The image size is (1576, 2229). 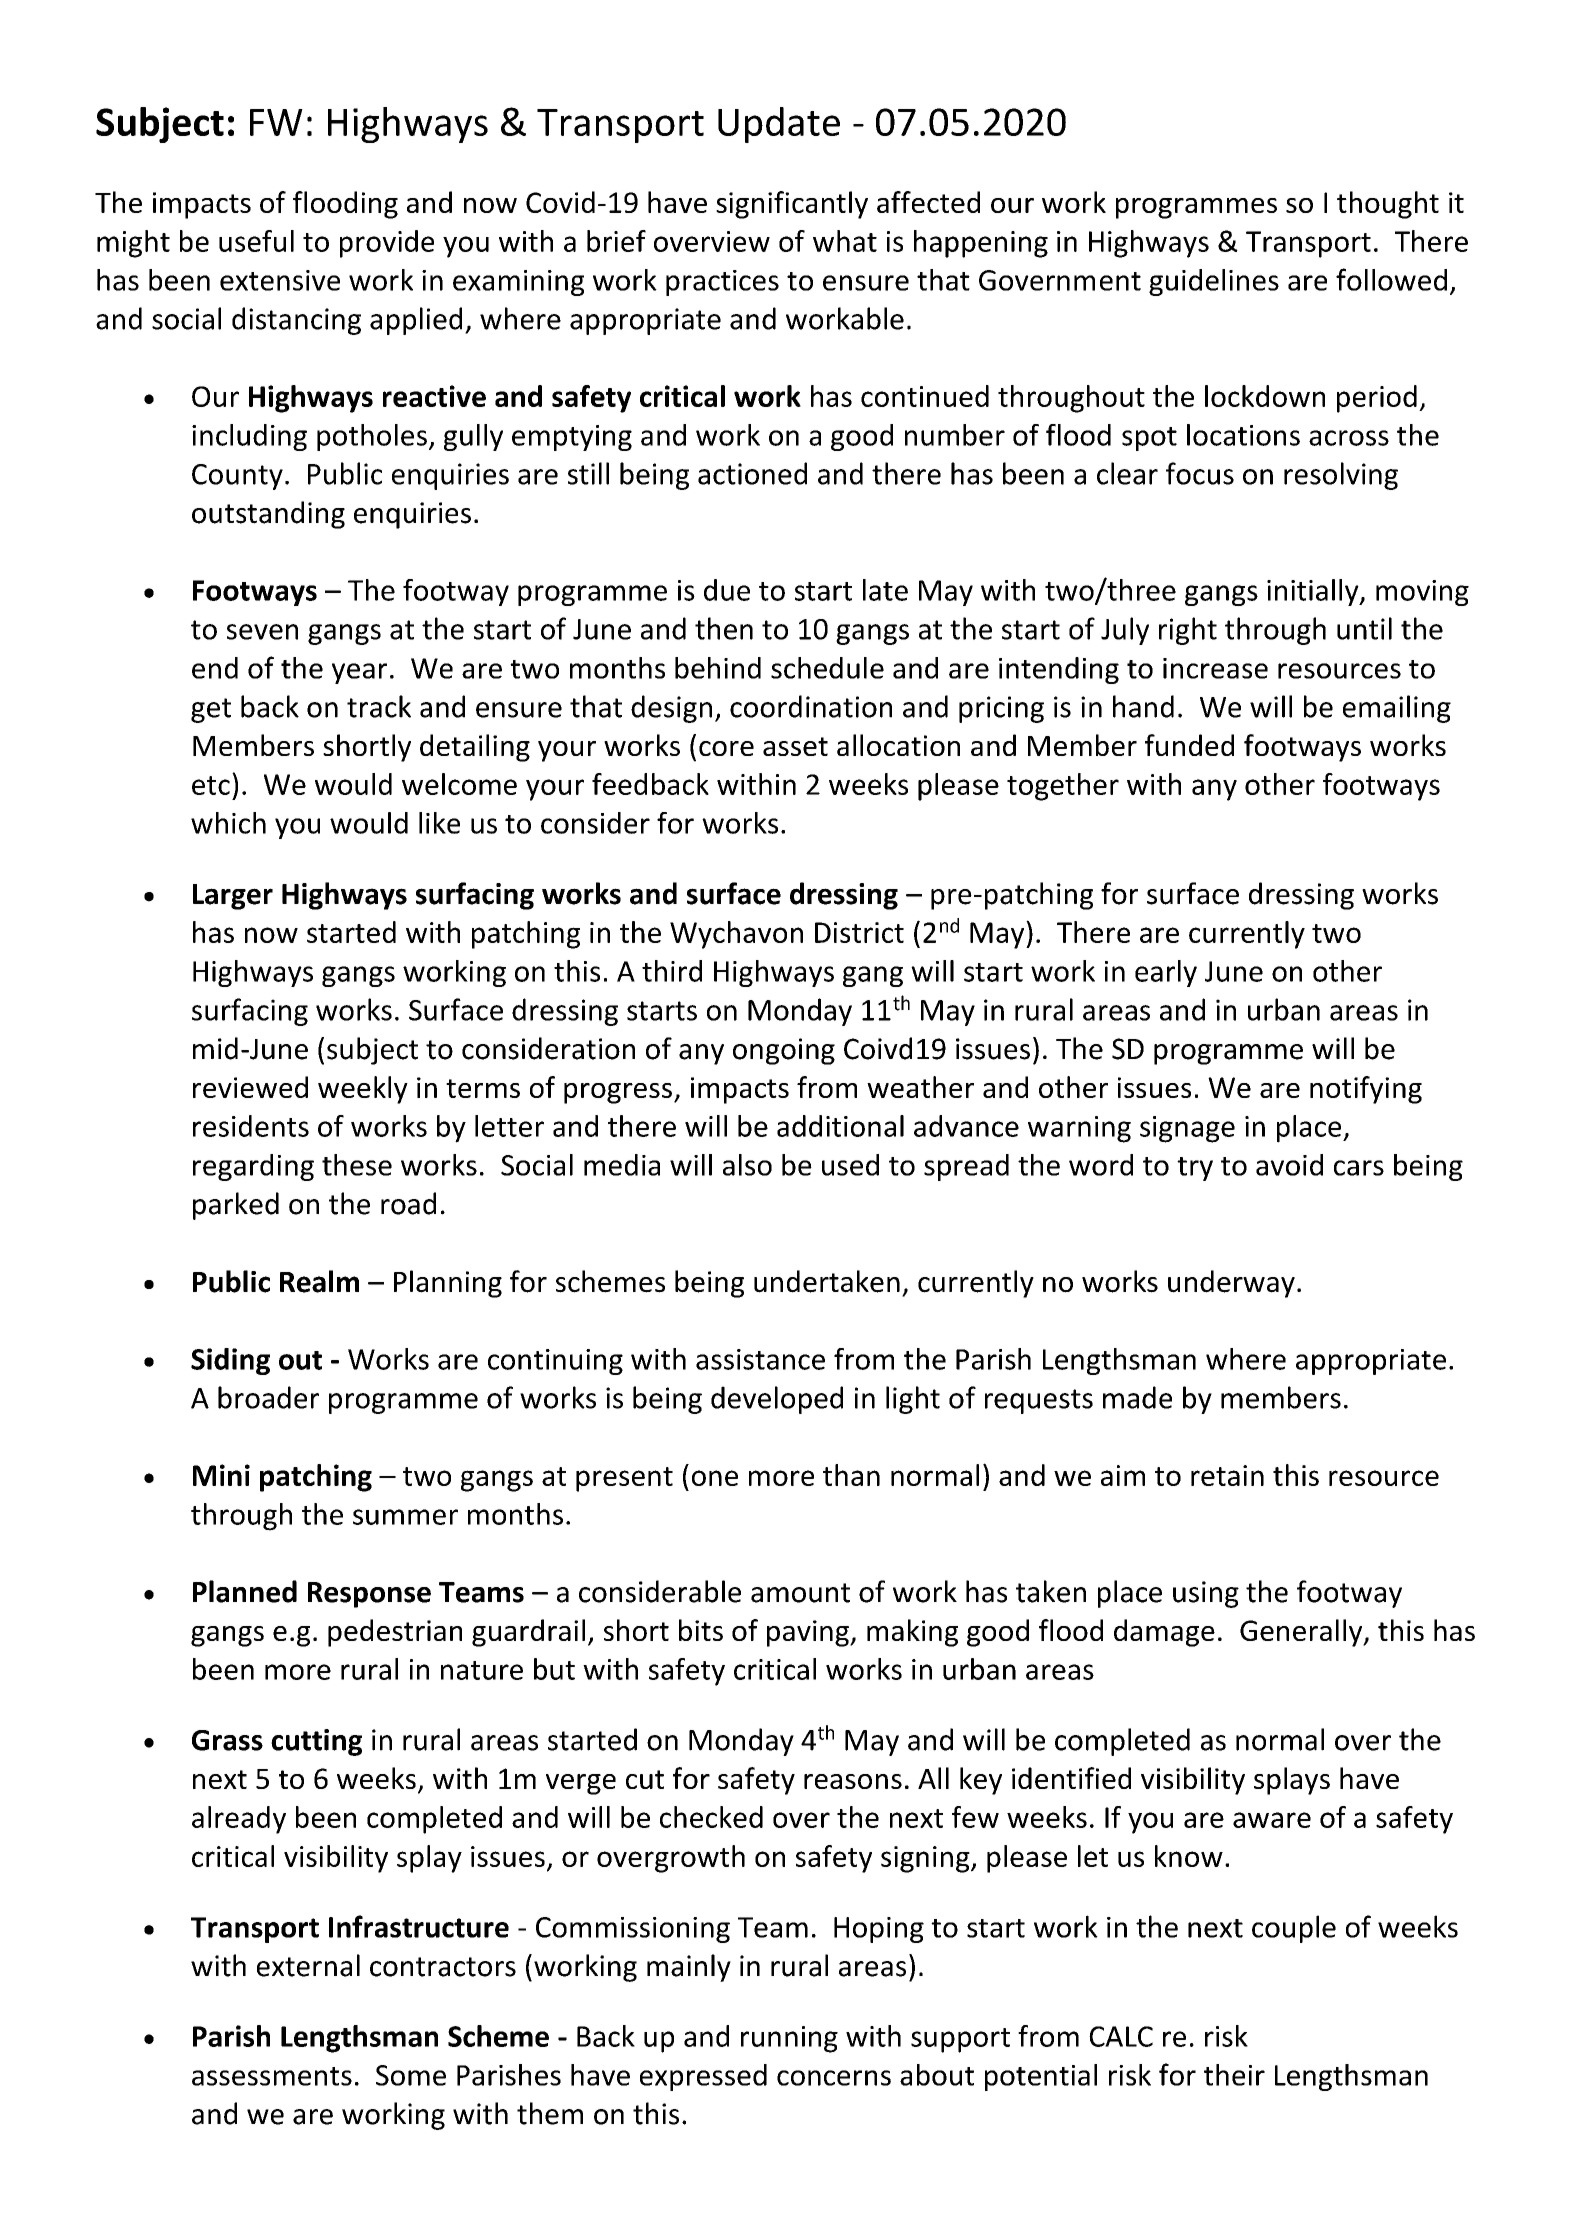 I want to click on useful, so click(x=256, y=241).
